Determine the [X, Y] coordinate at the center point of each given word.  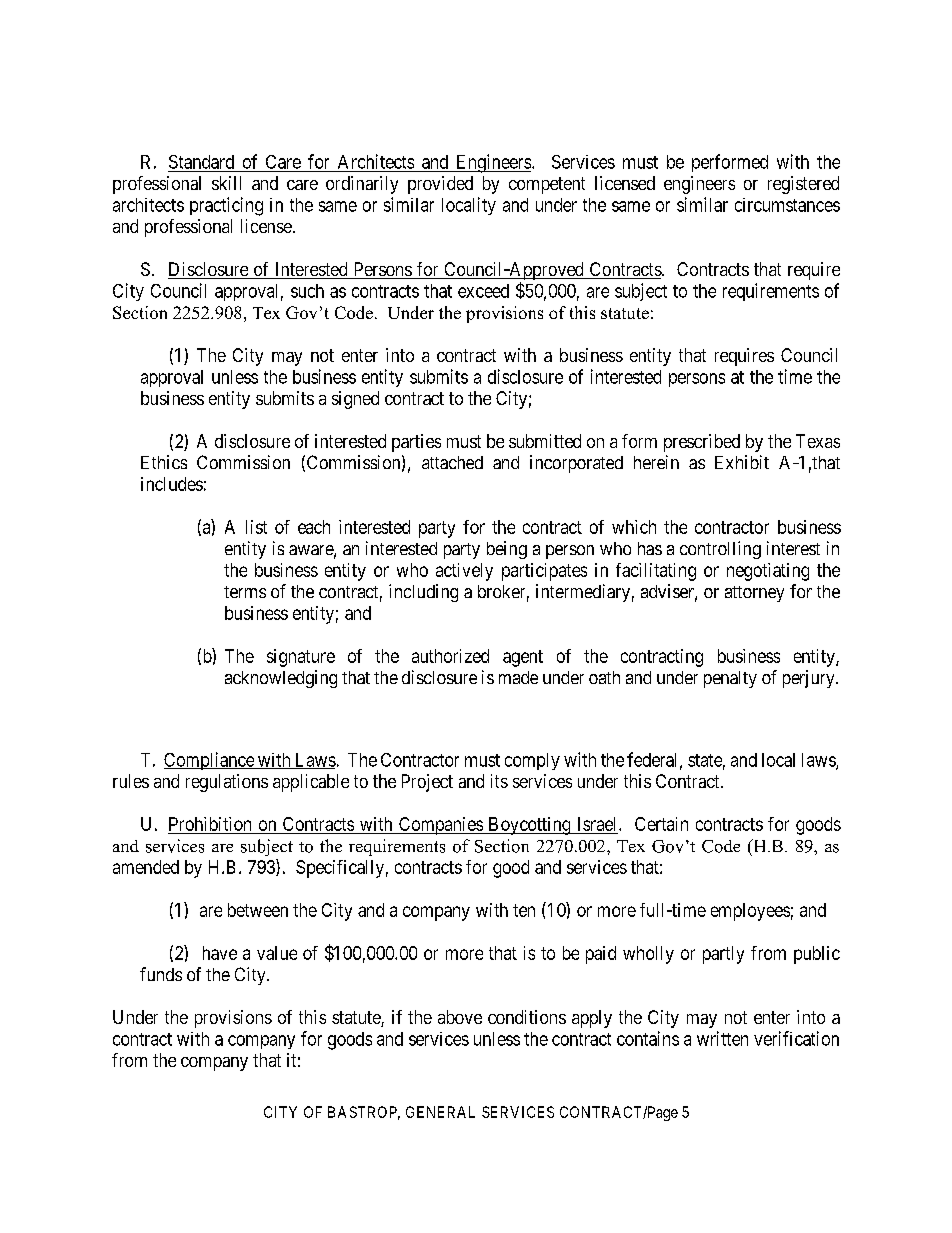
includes [172, 484]
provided [440, 185]
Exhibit [742, 462]
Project [427, 783]
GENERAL [440, 1112]
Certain [661, 824]
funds [161, 974]
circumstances [787, 205]
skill [226, 183]
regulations [227, 783]
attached [452, 462]
